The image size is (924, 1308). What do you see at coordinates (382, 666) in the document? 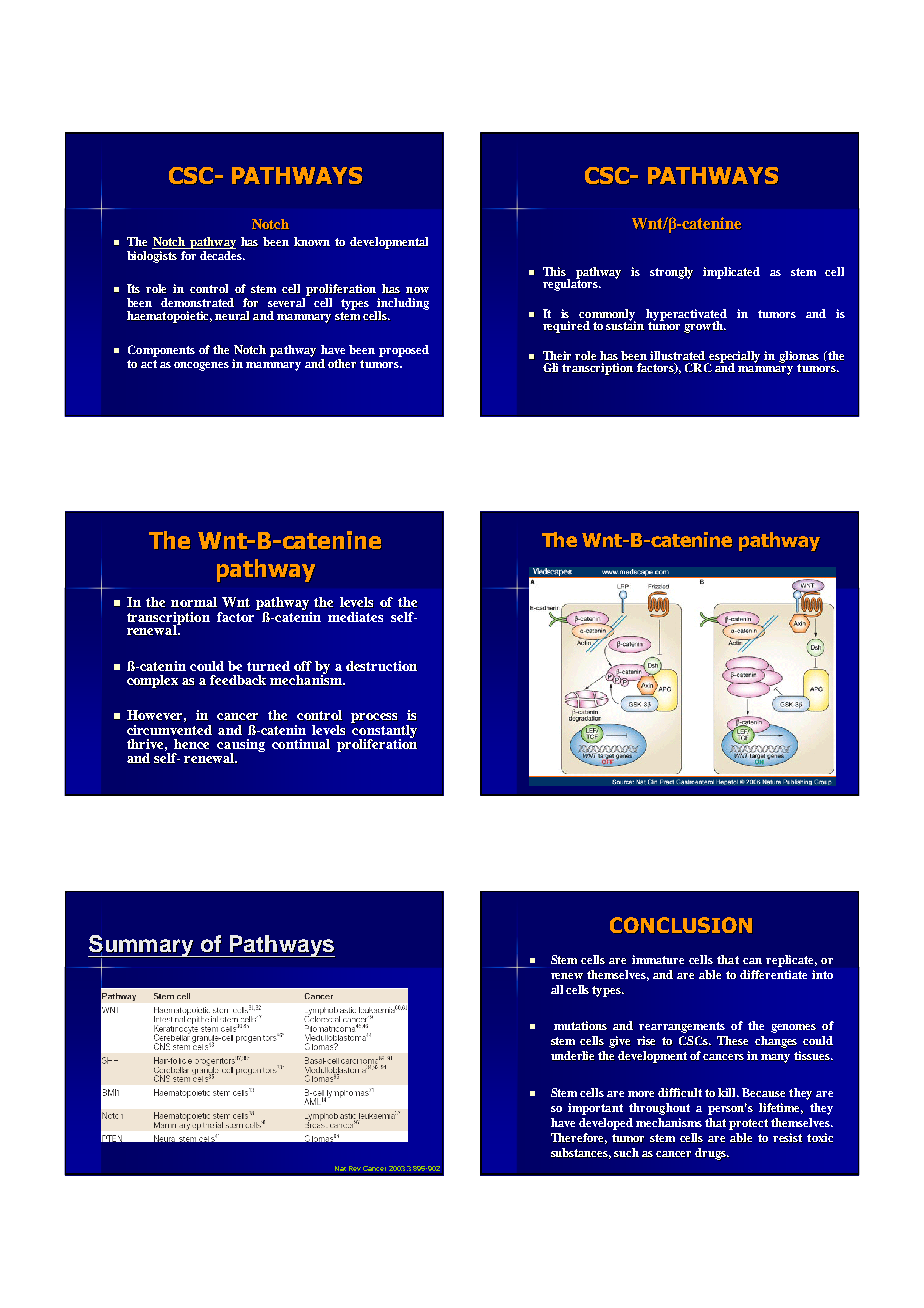
I see `destruction` at bounding box center [382, 666].
